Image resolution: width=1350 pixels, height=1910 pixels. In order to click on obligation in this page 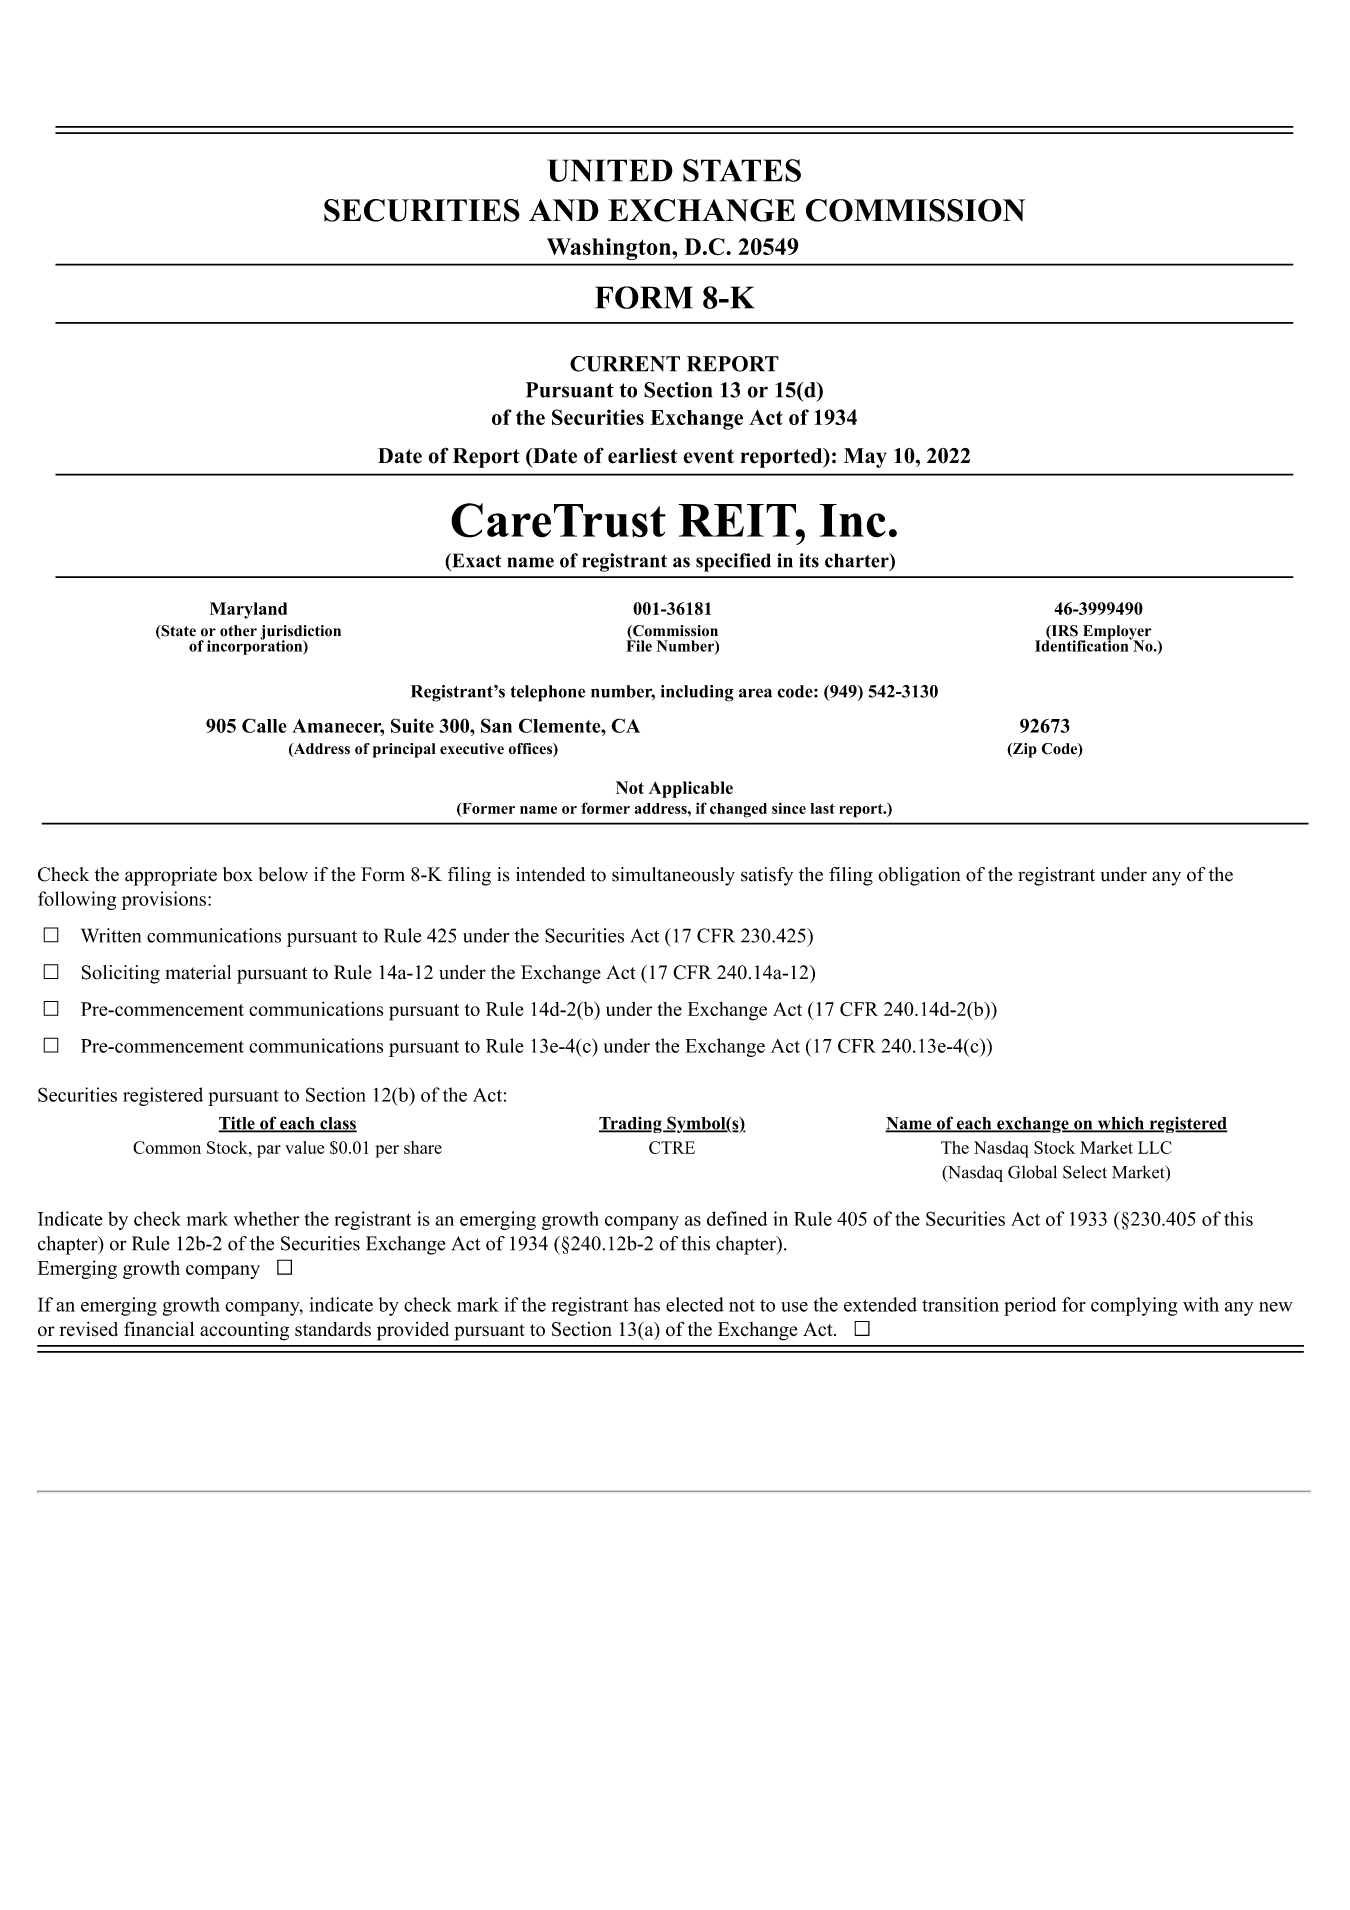, I will do `click(919, 876)`.
